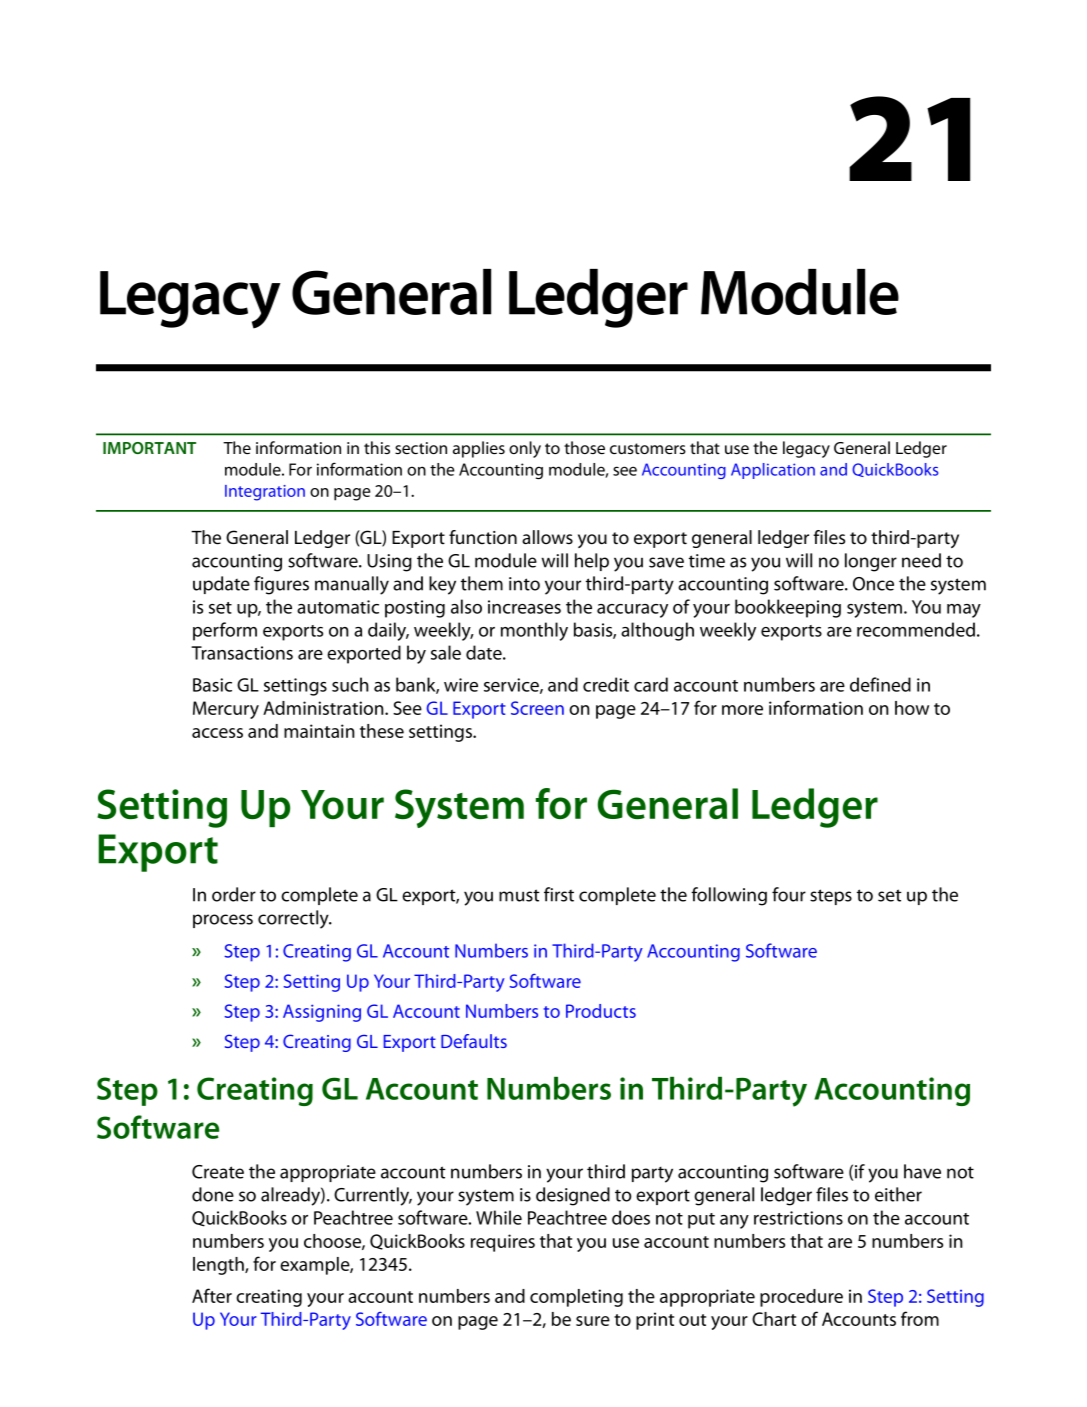 The height and width of the screenshot is (1407, 1087). I want to click on Integration, so click(265, 493).
